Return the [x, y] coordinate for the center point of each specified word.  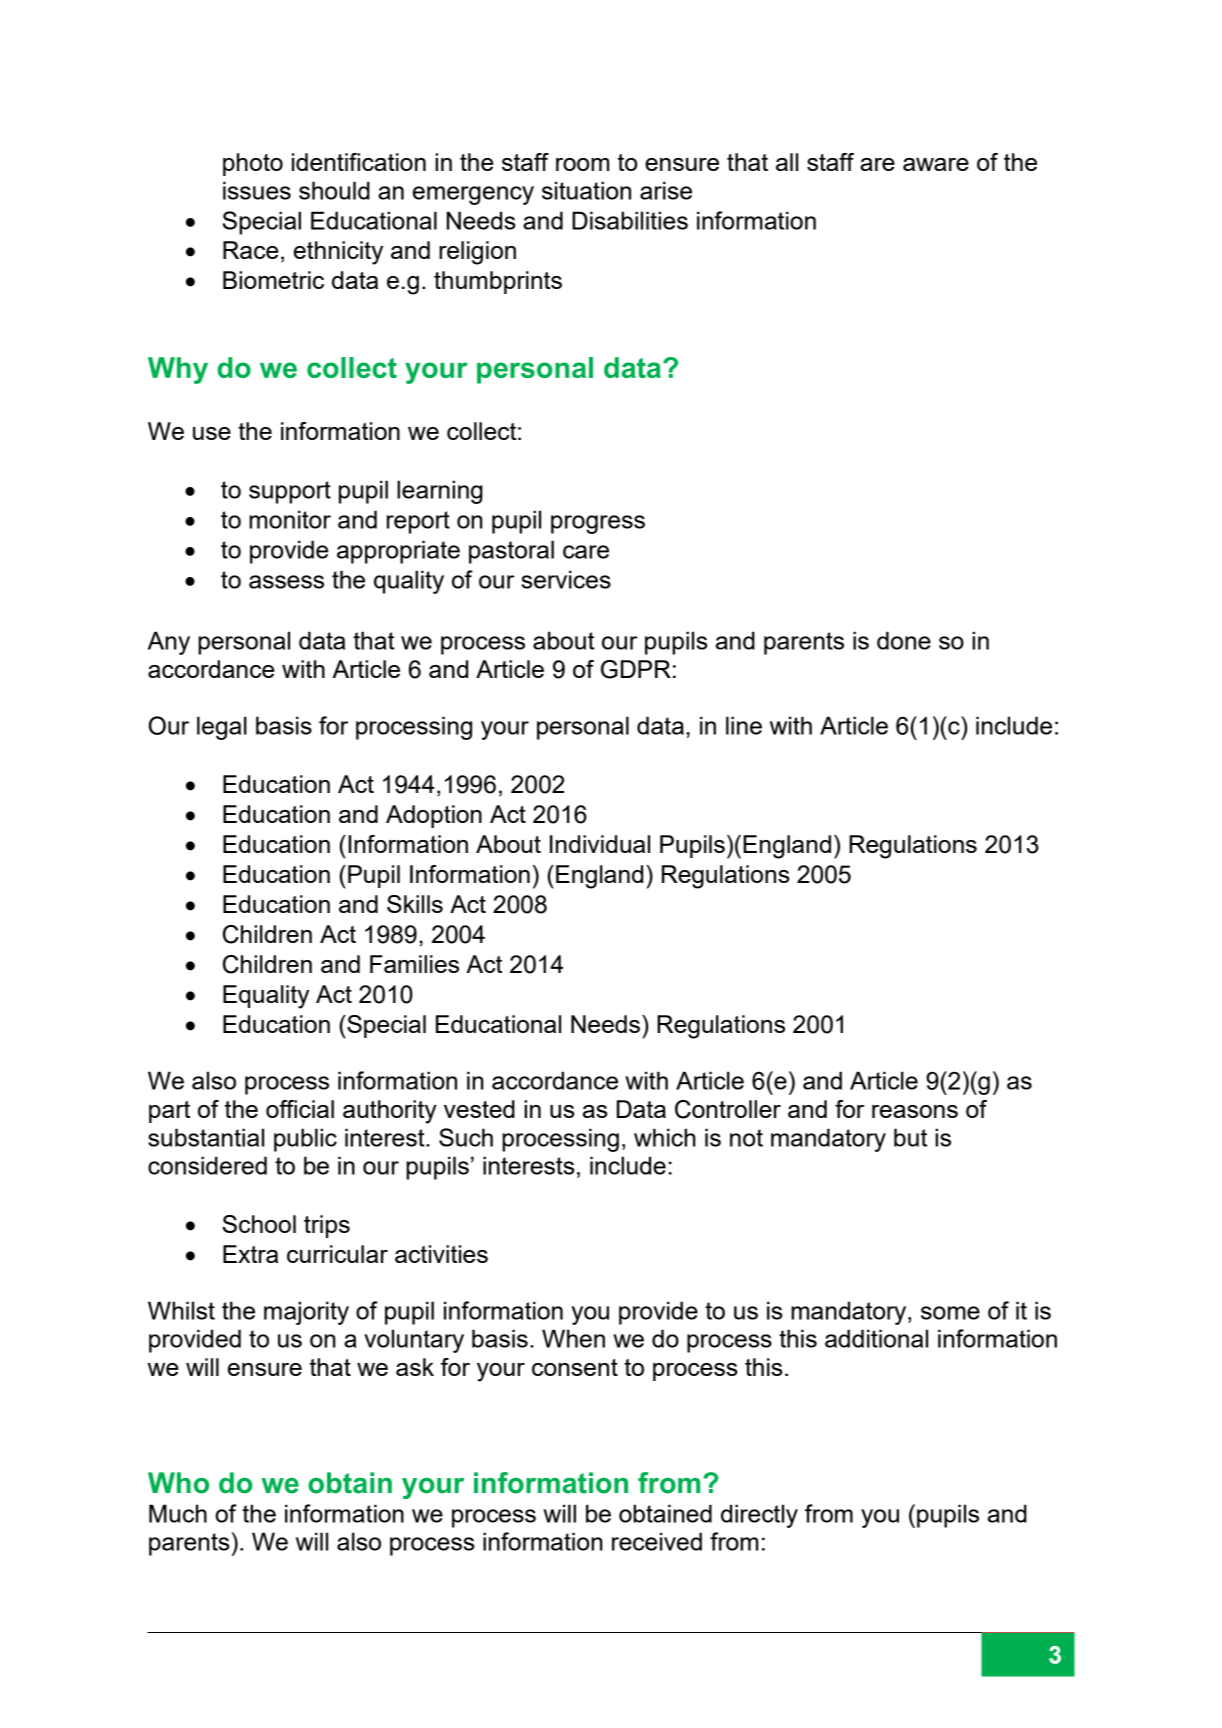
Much [178, 1513]
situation [586, 190]
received [657, 1541]
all [787, 162]
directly [759, 1516]
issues [257, 190]
